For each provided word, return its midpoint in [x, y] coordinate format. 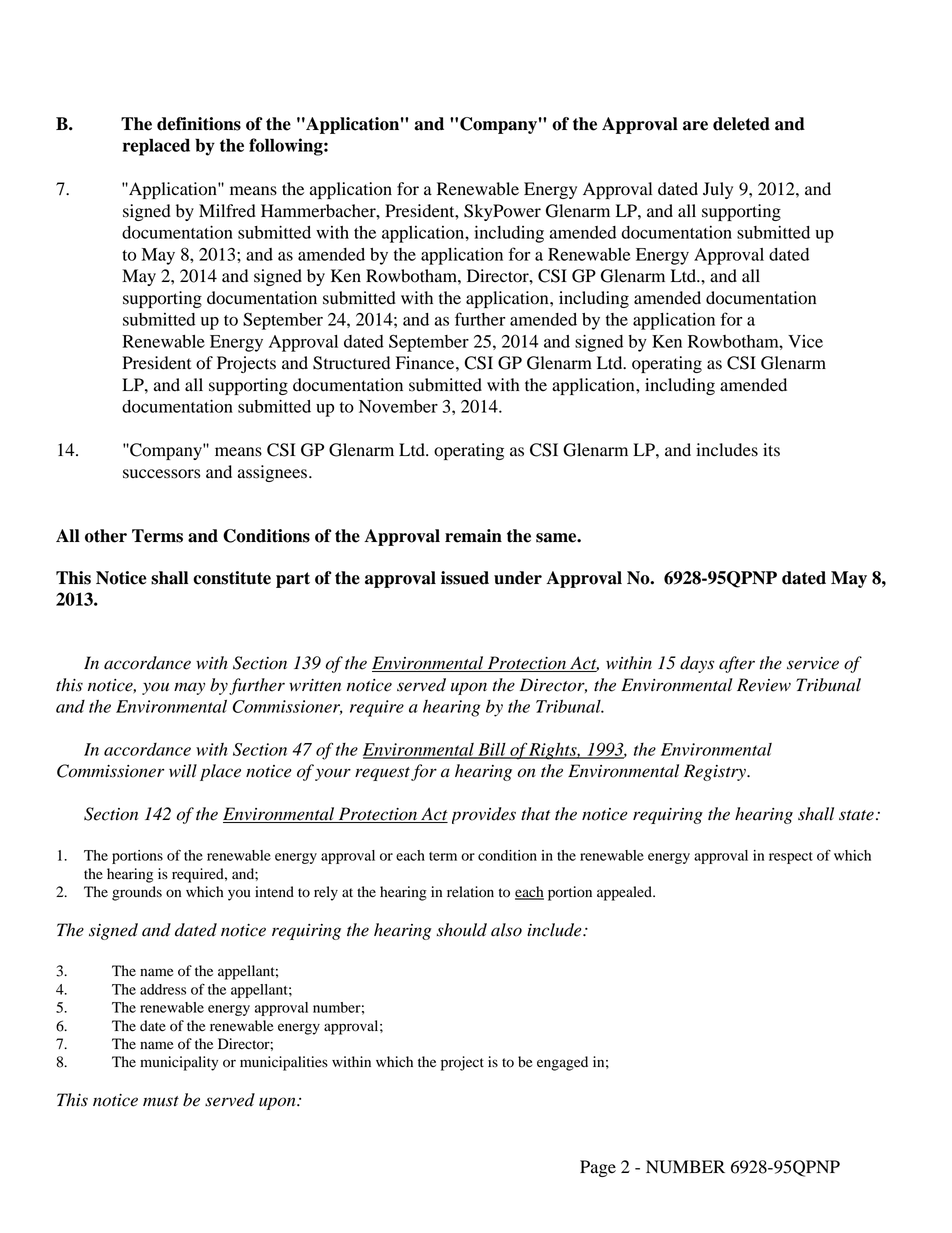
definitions [199, 124]
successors [161, 474]
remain [473, 536]
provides [484, 815]
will [183, 770]
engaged [562, 1063]
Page [598, 1168]
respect [791, 858]
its [771, 450]
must [161, 1101]
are [695, 126]
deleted [741, 124]
